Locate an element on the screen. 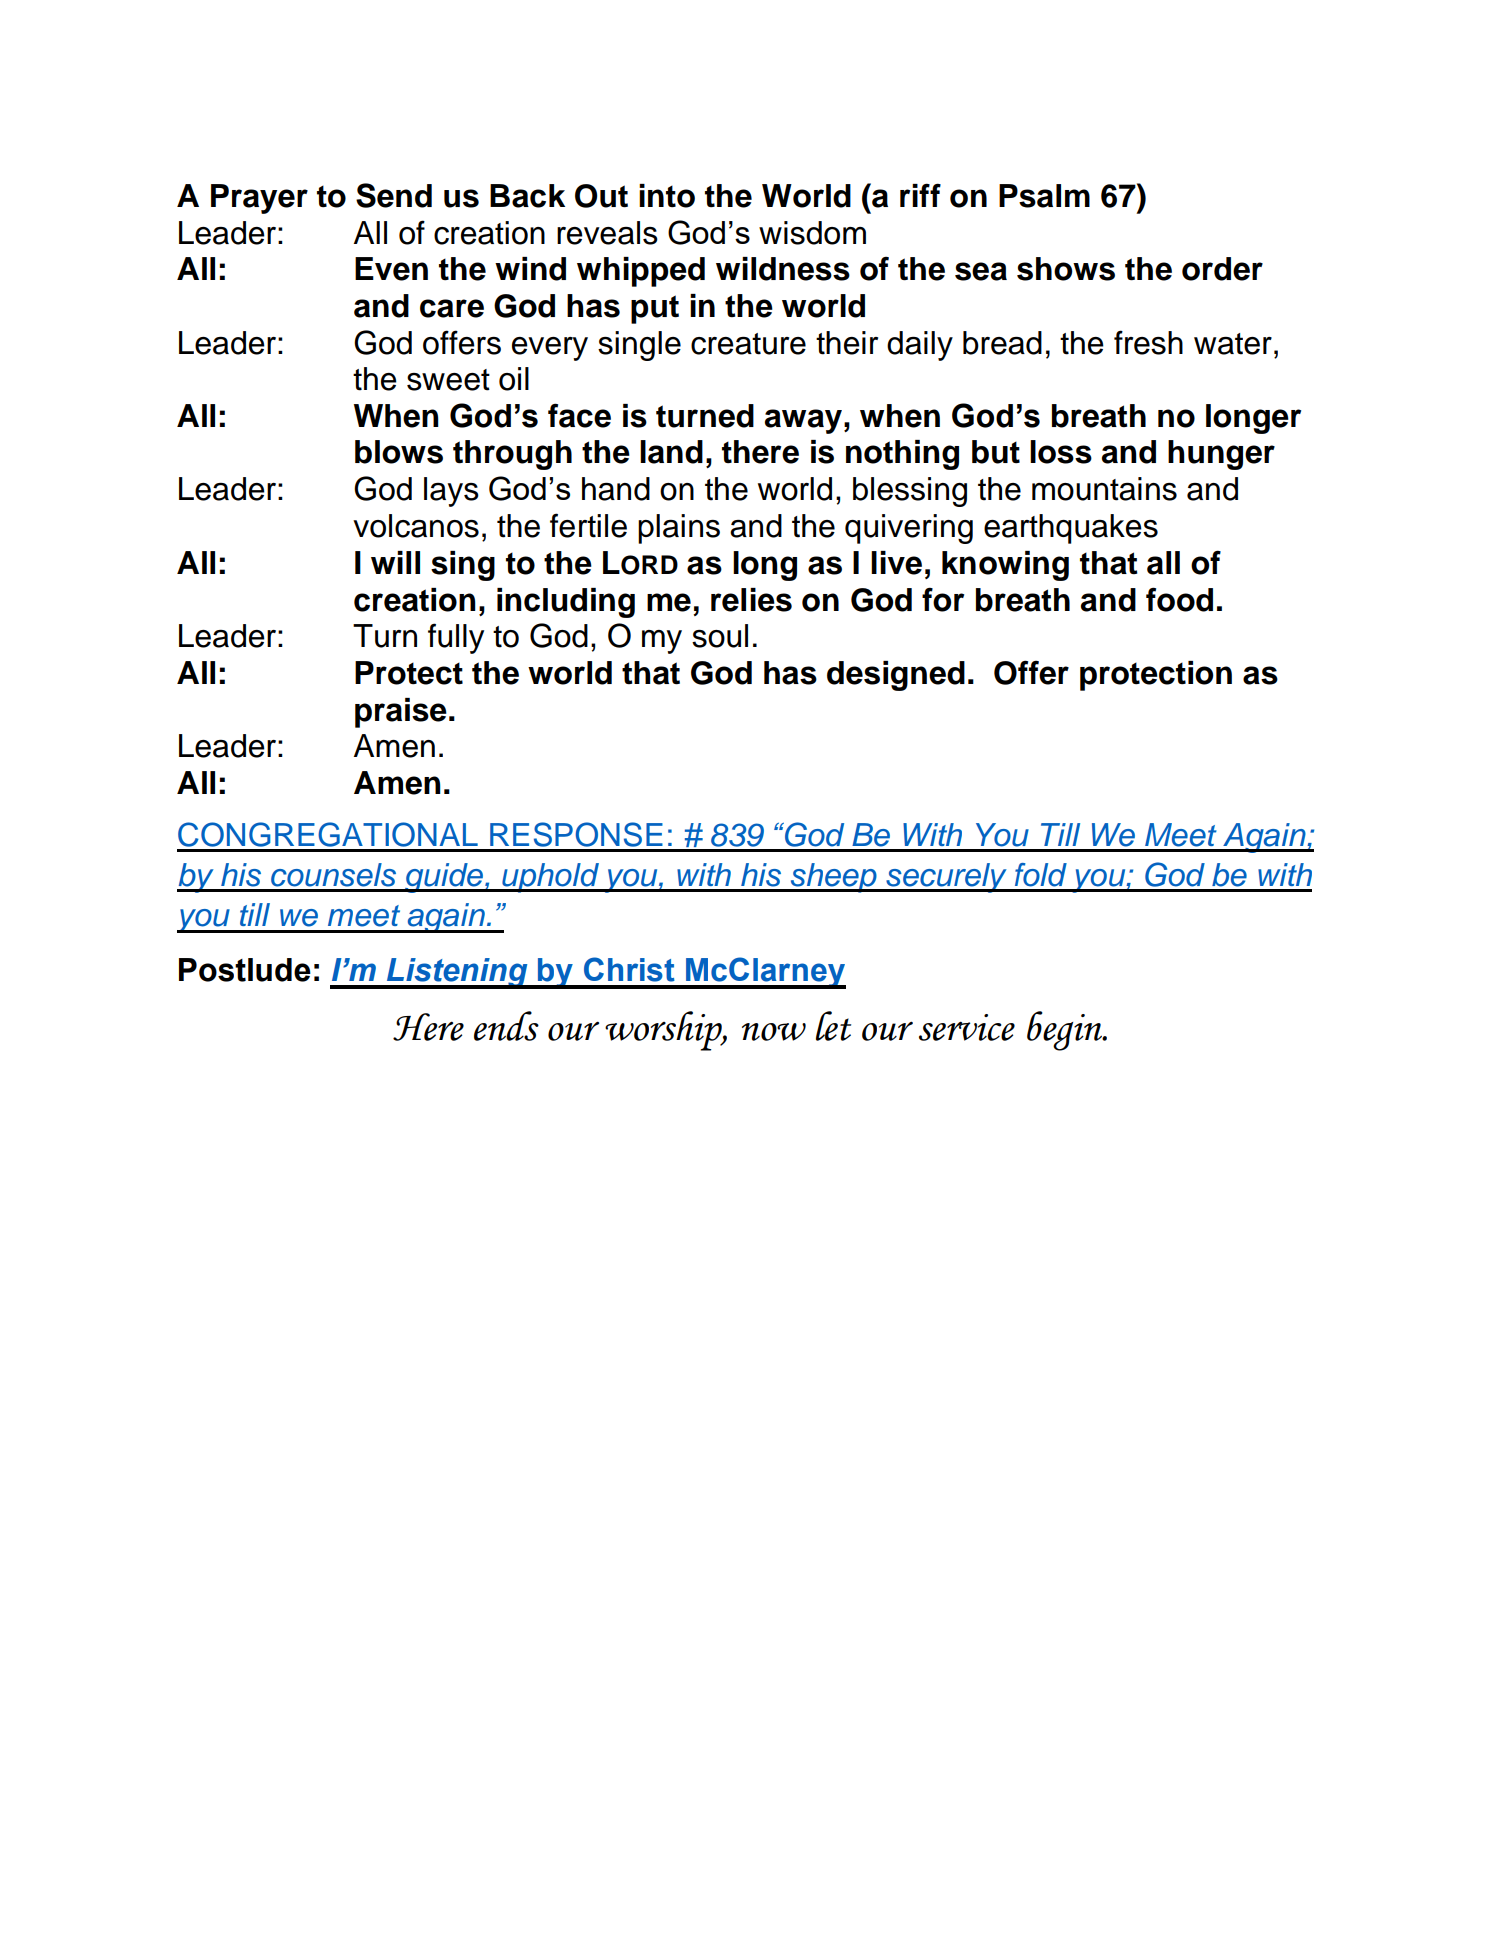 The width and height of the screenshot is (1502, 1944). Send is located at coordinates (394, 195).
